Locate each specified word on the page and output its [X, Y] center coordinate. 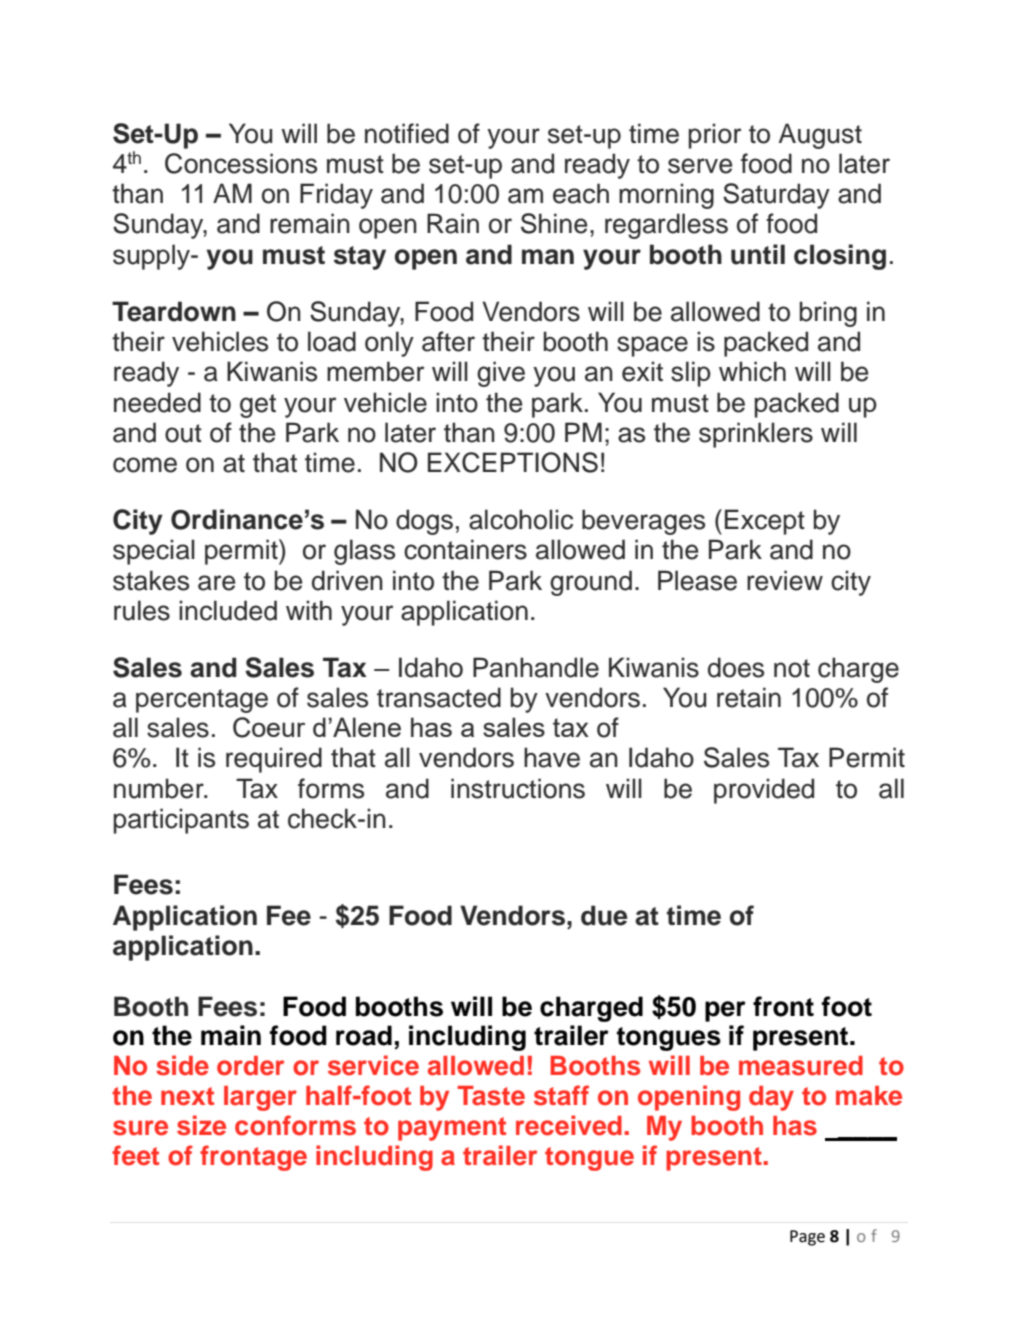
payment [452, 1129]
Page [807, 1238]
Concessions [241, 163]
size [201, 1125]
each [581, 193]
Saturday [776, 196]
